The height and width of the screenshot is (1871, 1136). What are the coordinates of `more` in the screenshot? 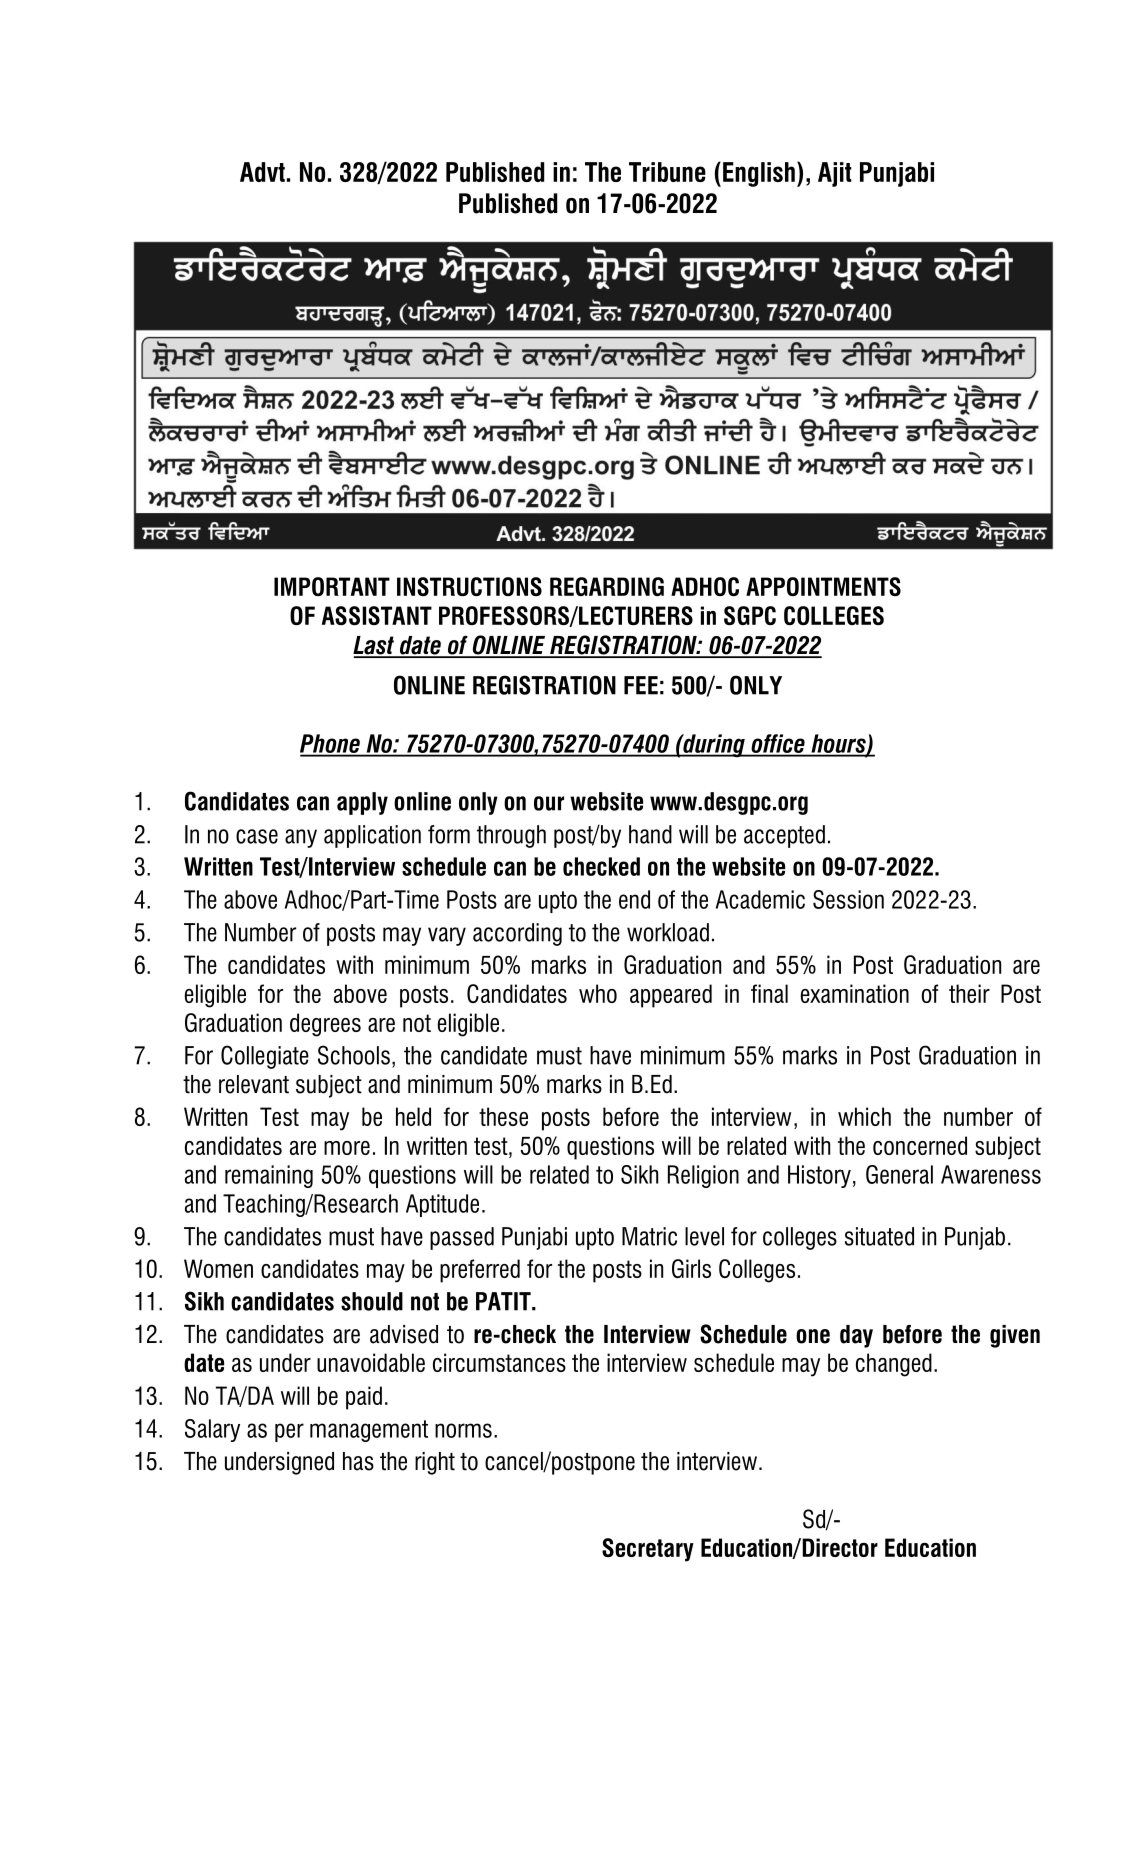 It's located at (347, 1148).
